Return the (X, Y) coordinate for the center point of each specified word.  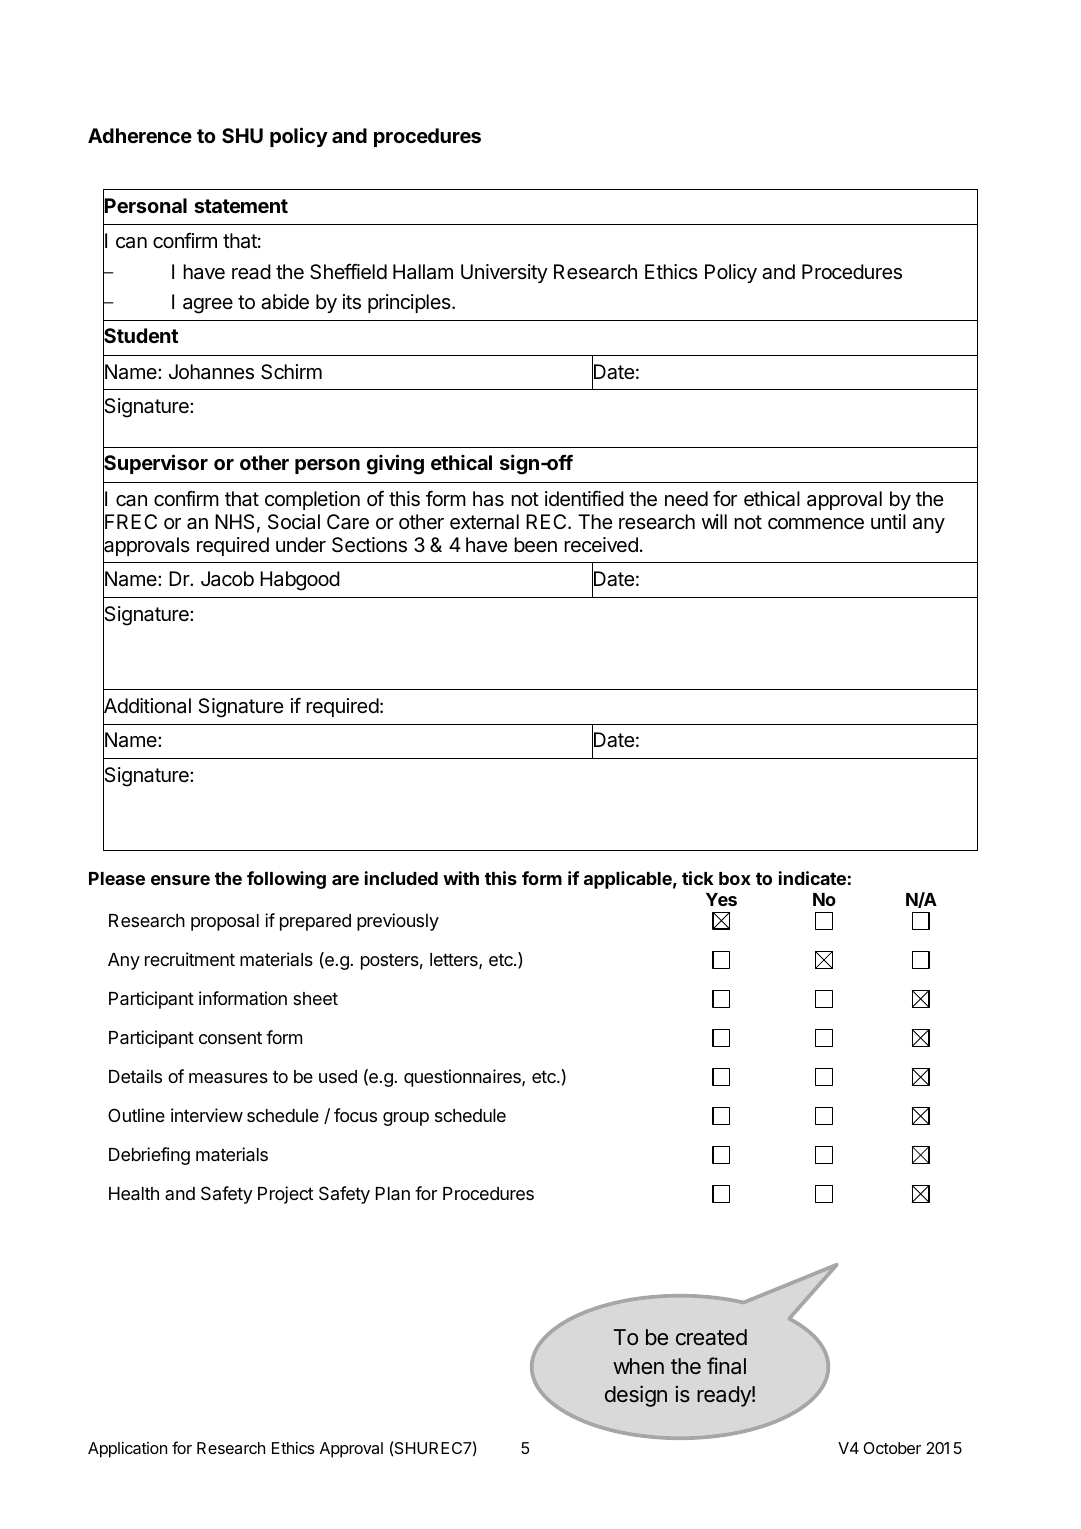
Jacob (227, 579)
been (535, 545)
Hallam (423, 272)
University (504, 273)
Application (127, 1450)
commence (816, 524)
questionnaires (463, 1078)
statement (241, 206)
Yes (721, 899)
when (638, 1366)
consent (230, 1038)
